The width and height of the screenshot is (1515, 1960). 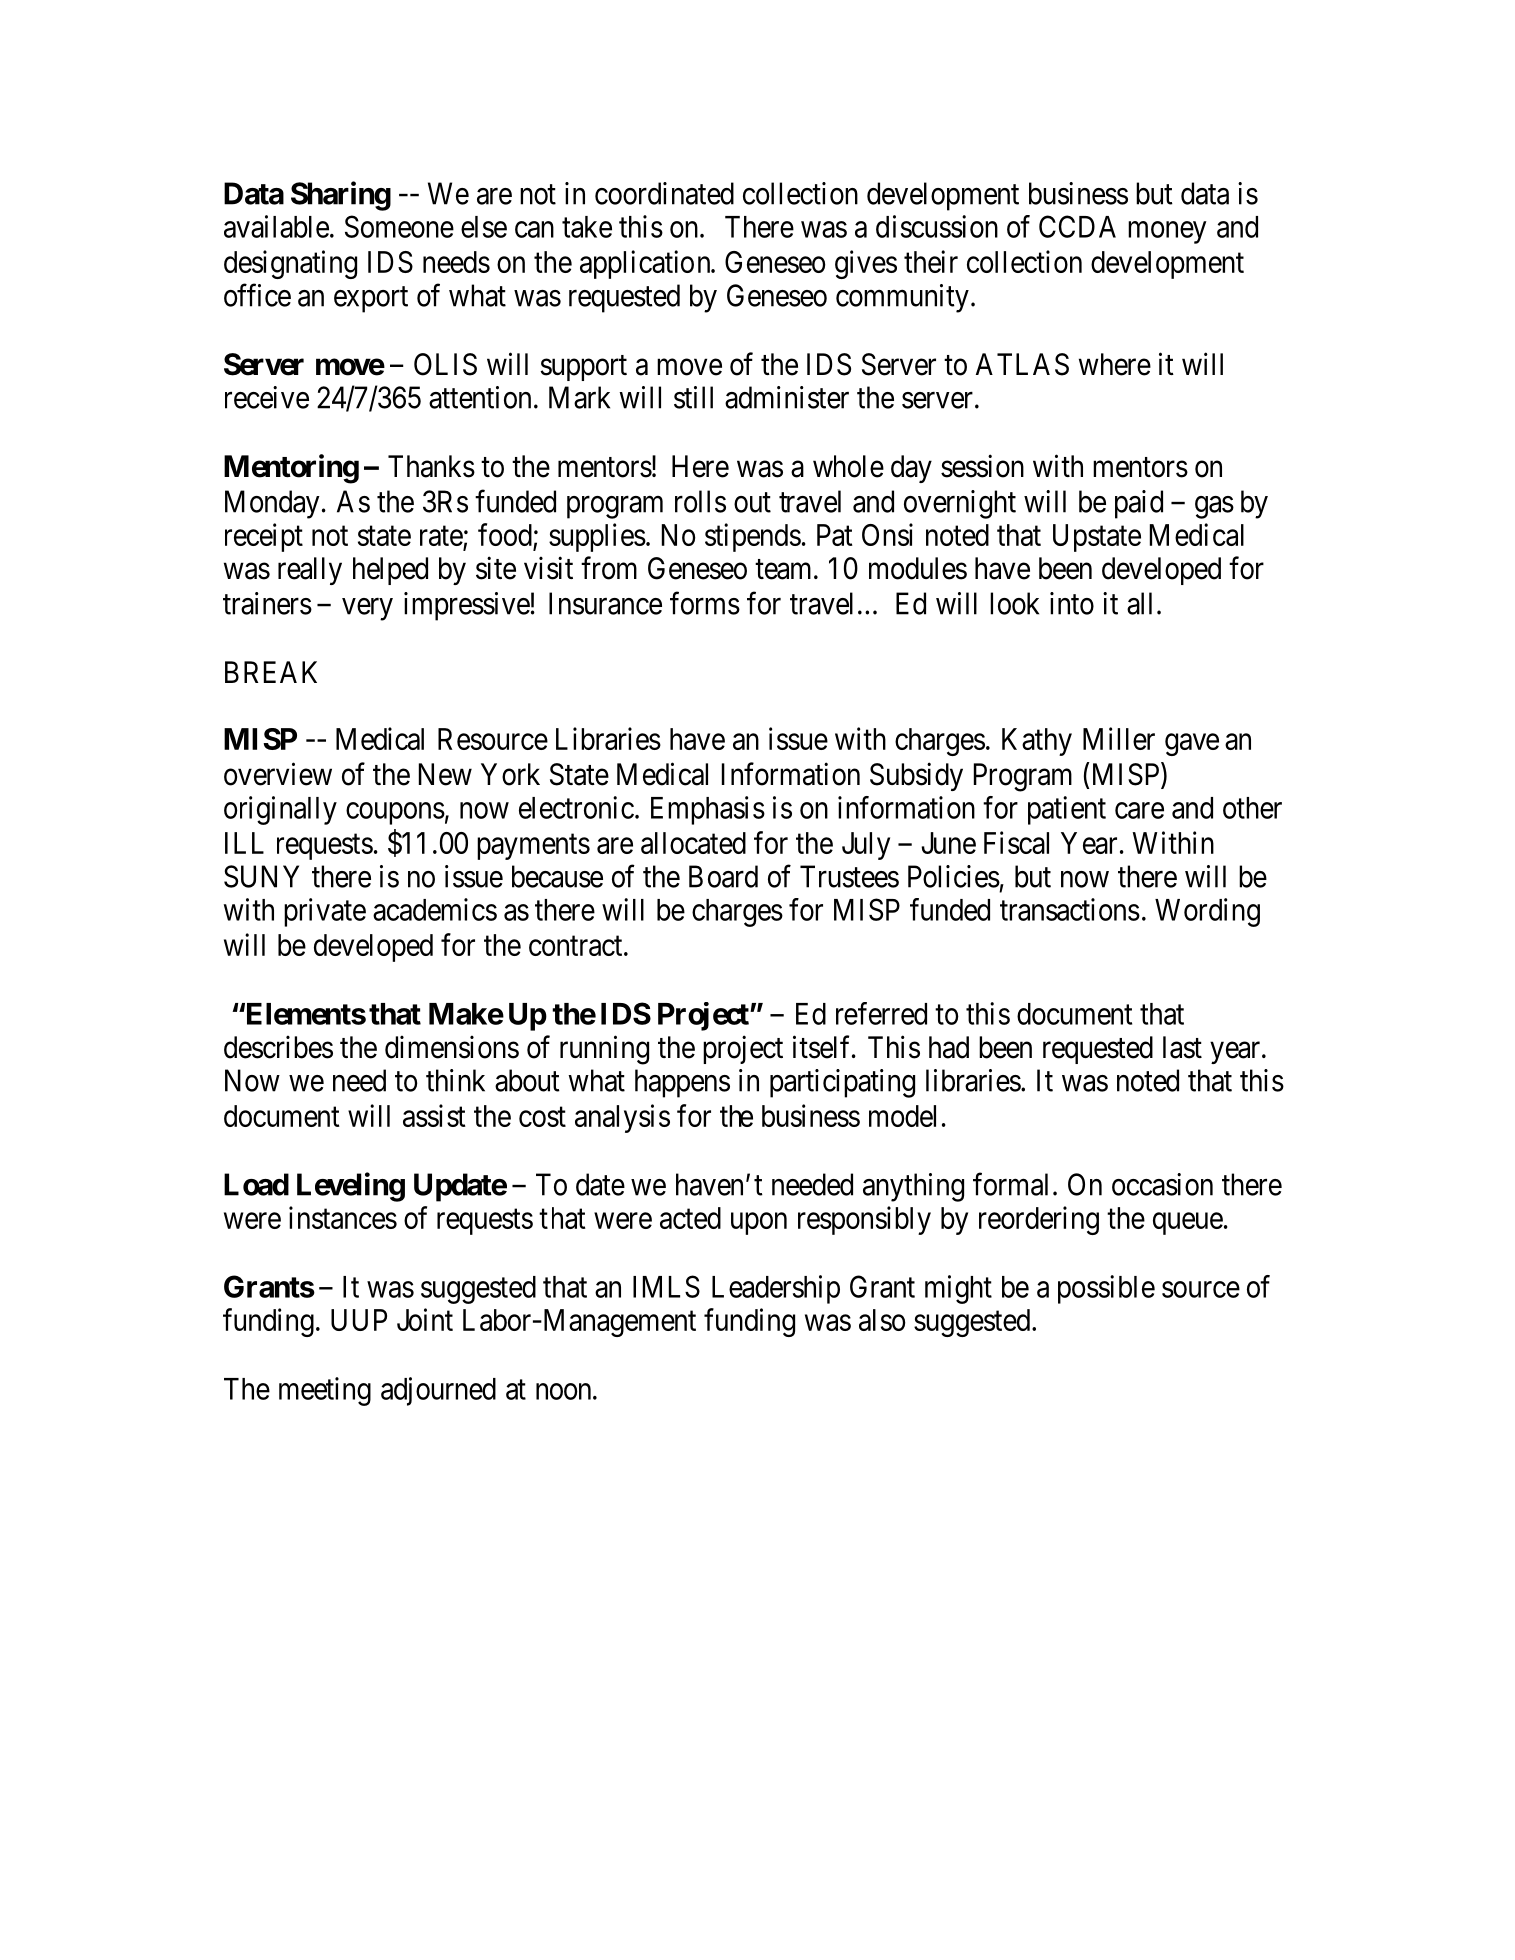 What do you see at coordinates (325, 912) in the screenshot?
I see `private` at bounding box center [325, 912].
